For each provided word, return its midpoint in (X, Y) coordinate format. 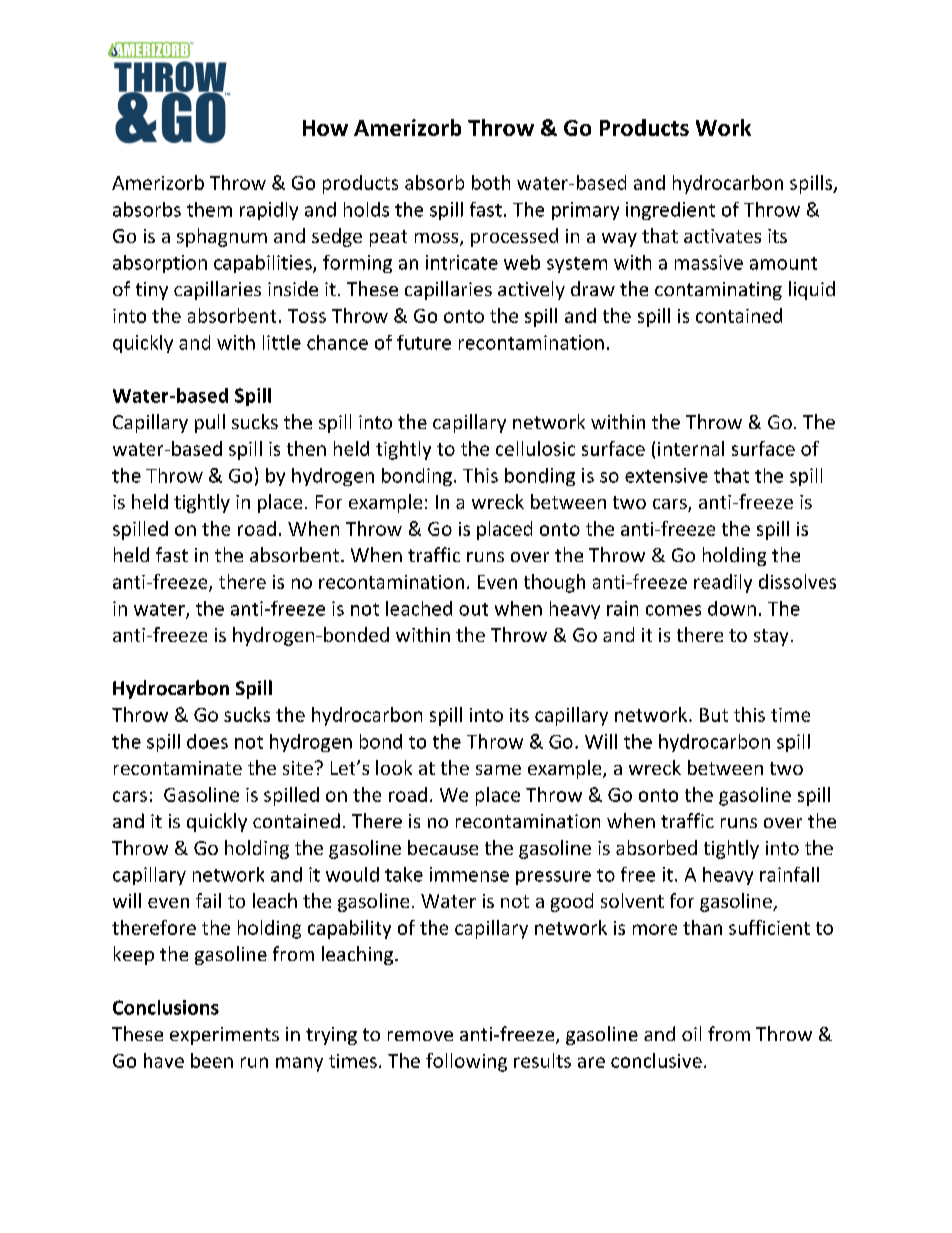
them (209, 209)
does (207, 741)
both (491, 182)
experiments (224, 1036)
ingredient (670, 211)
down (732, 608)
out (473, 609)
